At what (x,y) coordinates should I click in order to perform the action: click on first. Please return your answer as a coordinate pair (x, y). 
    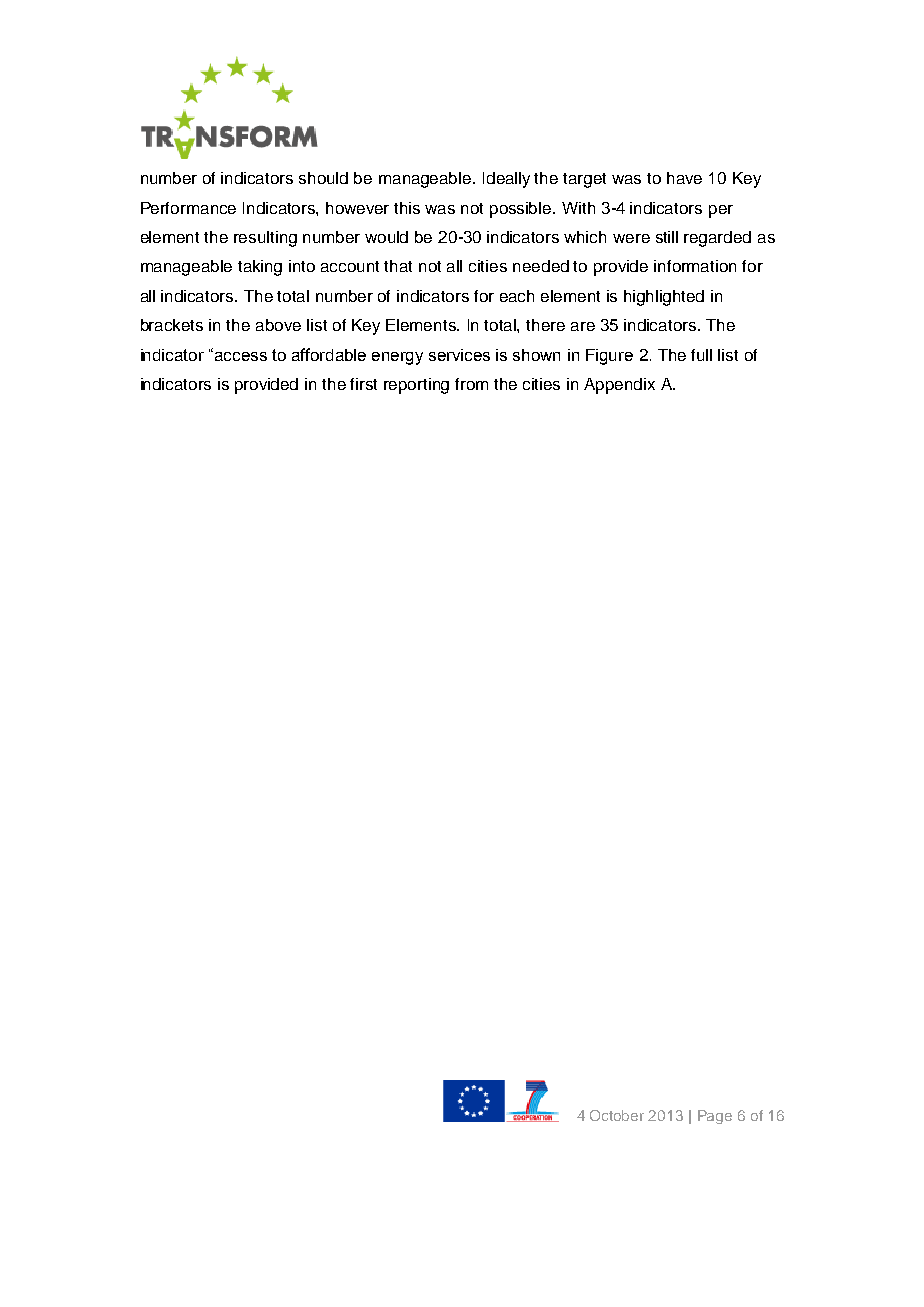
    Looking at the image, I should click on (363, 384).
